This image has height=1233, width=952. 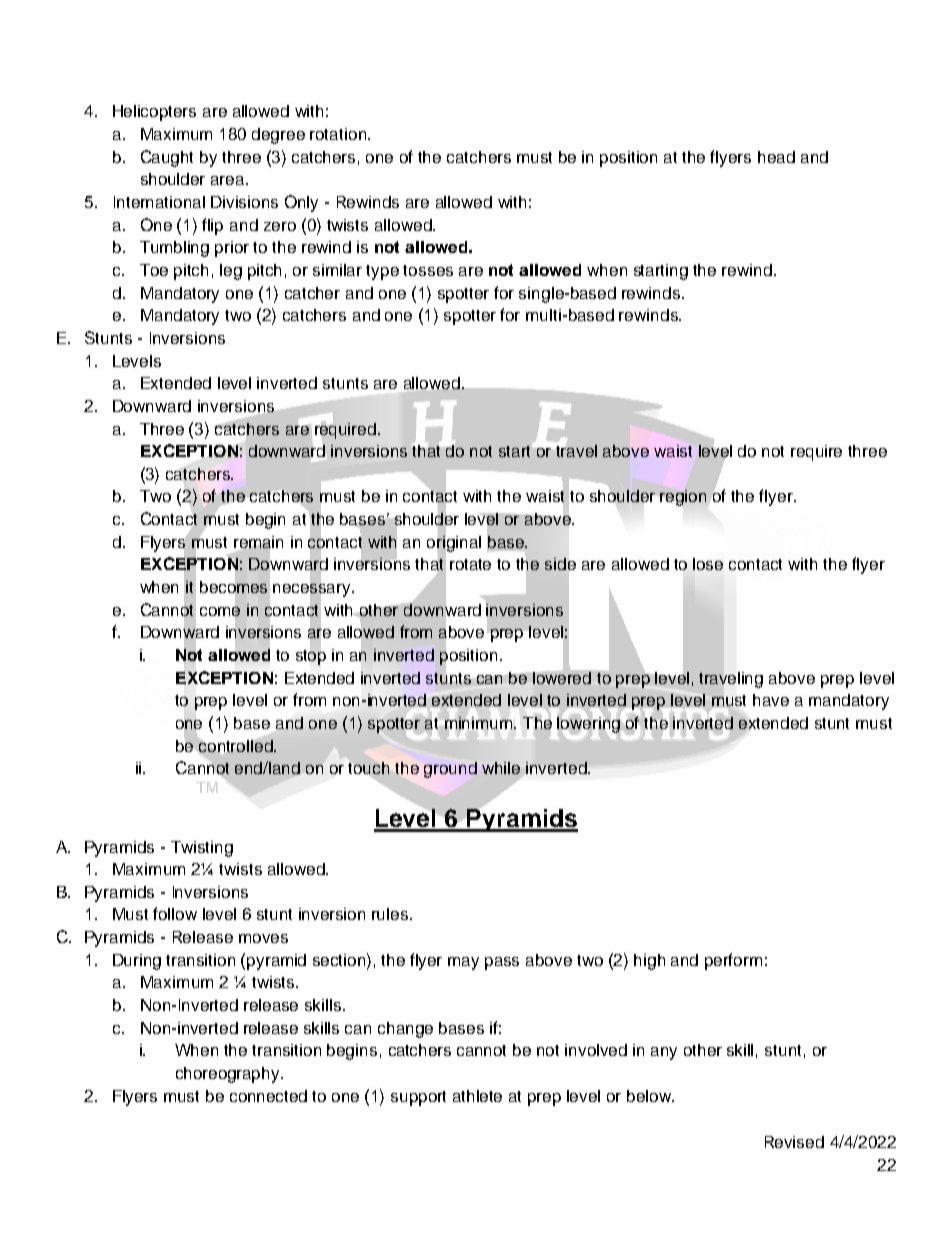 What do you see at coordinates (391, 914) in the image?
I see `rules` at bounding box center [391, 914].
